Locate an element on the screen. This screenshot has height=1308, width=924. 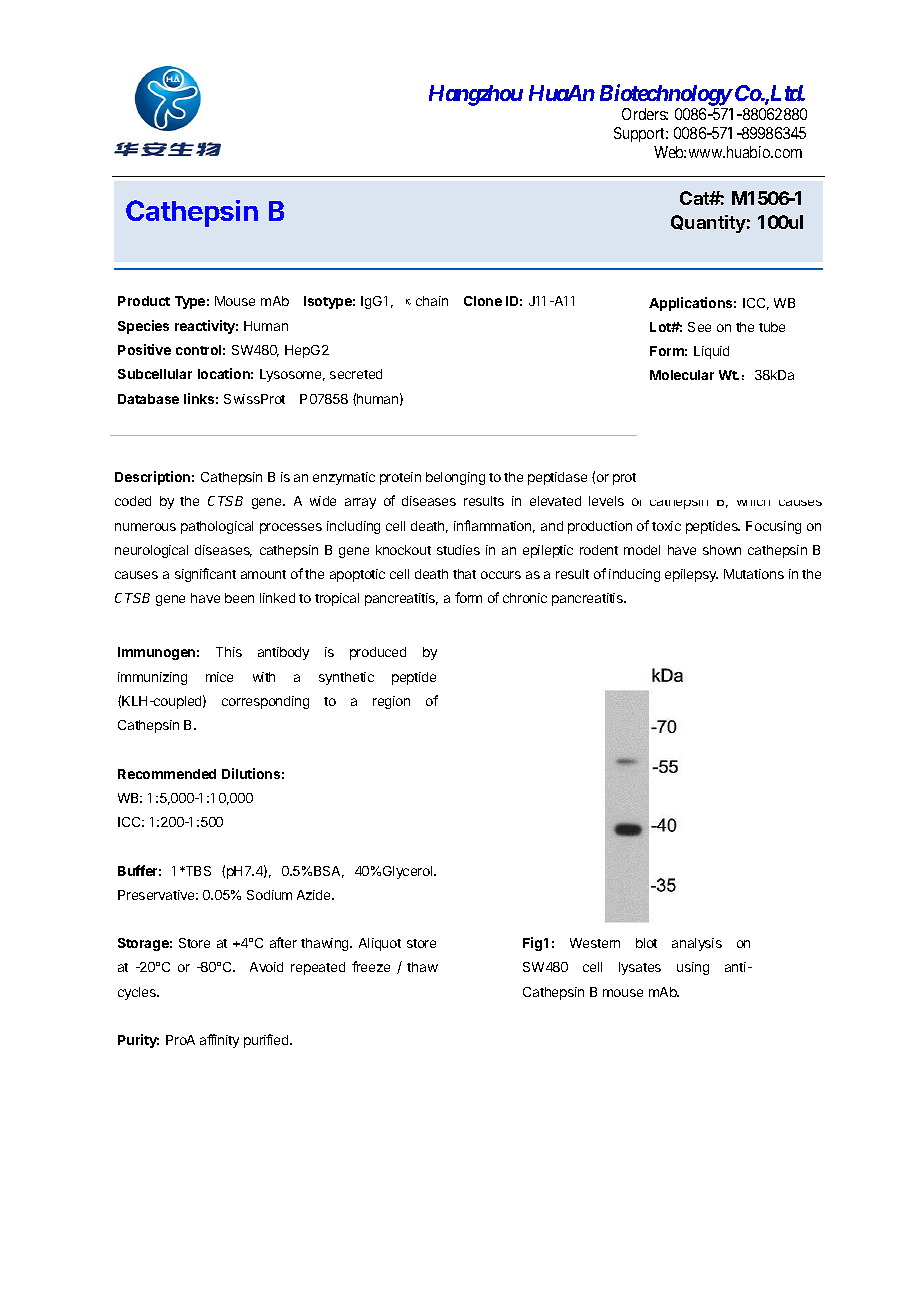
that is located at coordinates (464, 574).
